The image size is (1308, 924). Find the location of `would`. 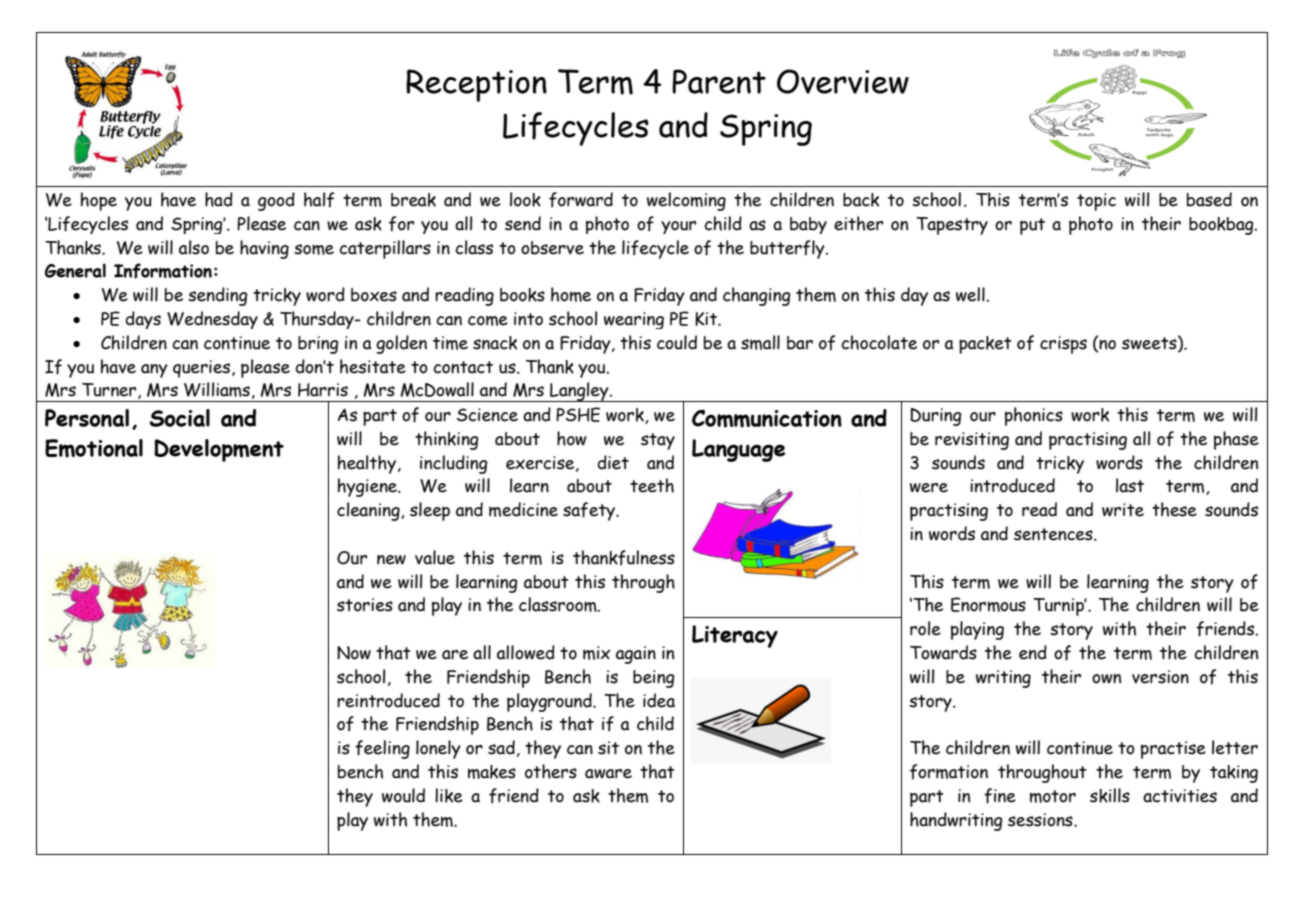

would is located at coordinates (403, 795).
